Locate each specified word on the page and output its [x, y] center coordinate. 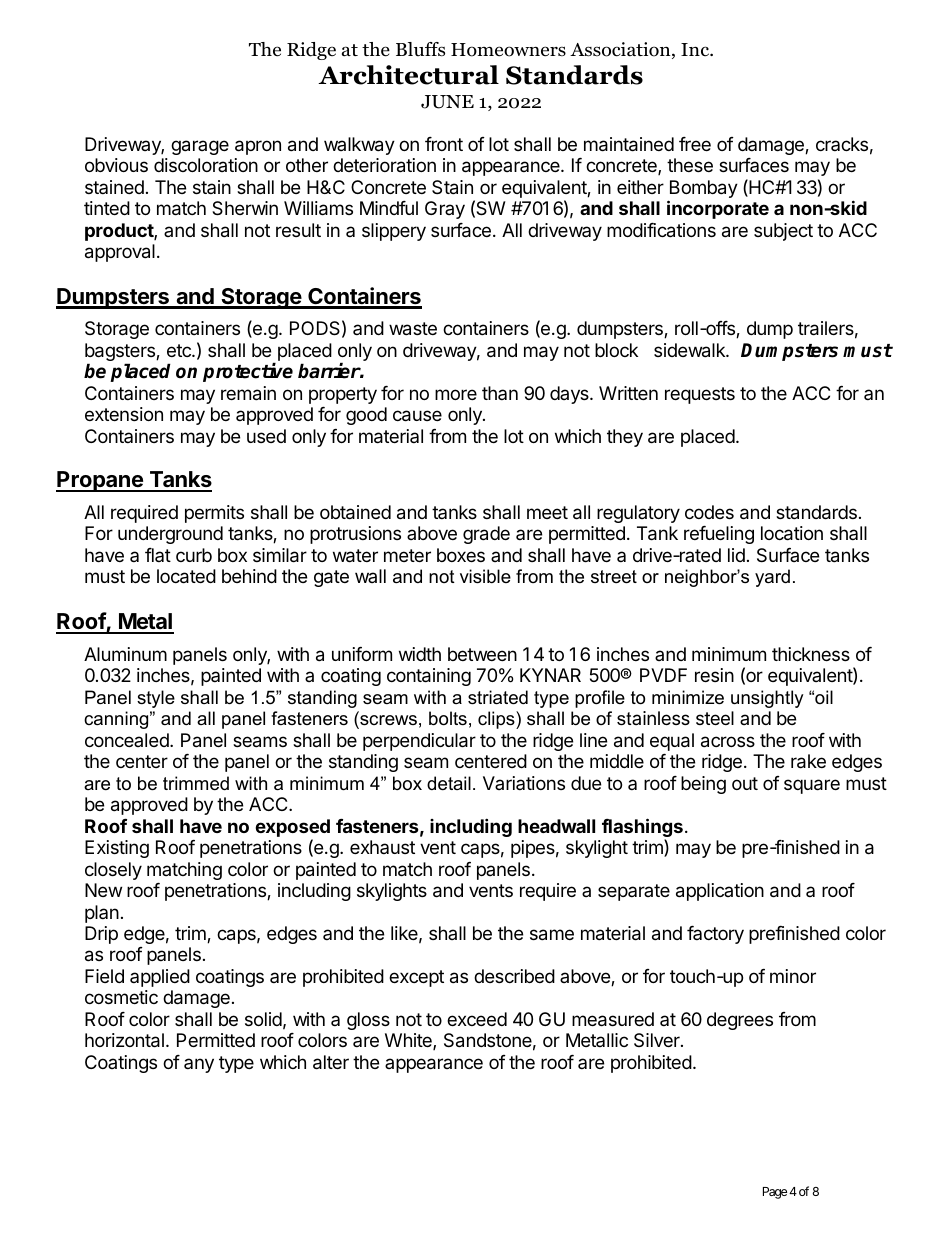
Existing [117, 849]
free [695, 144]
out [745, 783]
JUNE [447, 102]
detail [449, 783]
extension [124, 414]
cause [417, 416]
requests [700, 395]
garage [200, 147]
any [199, 1065]
